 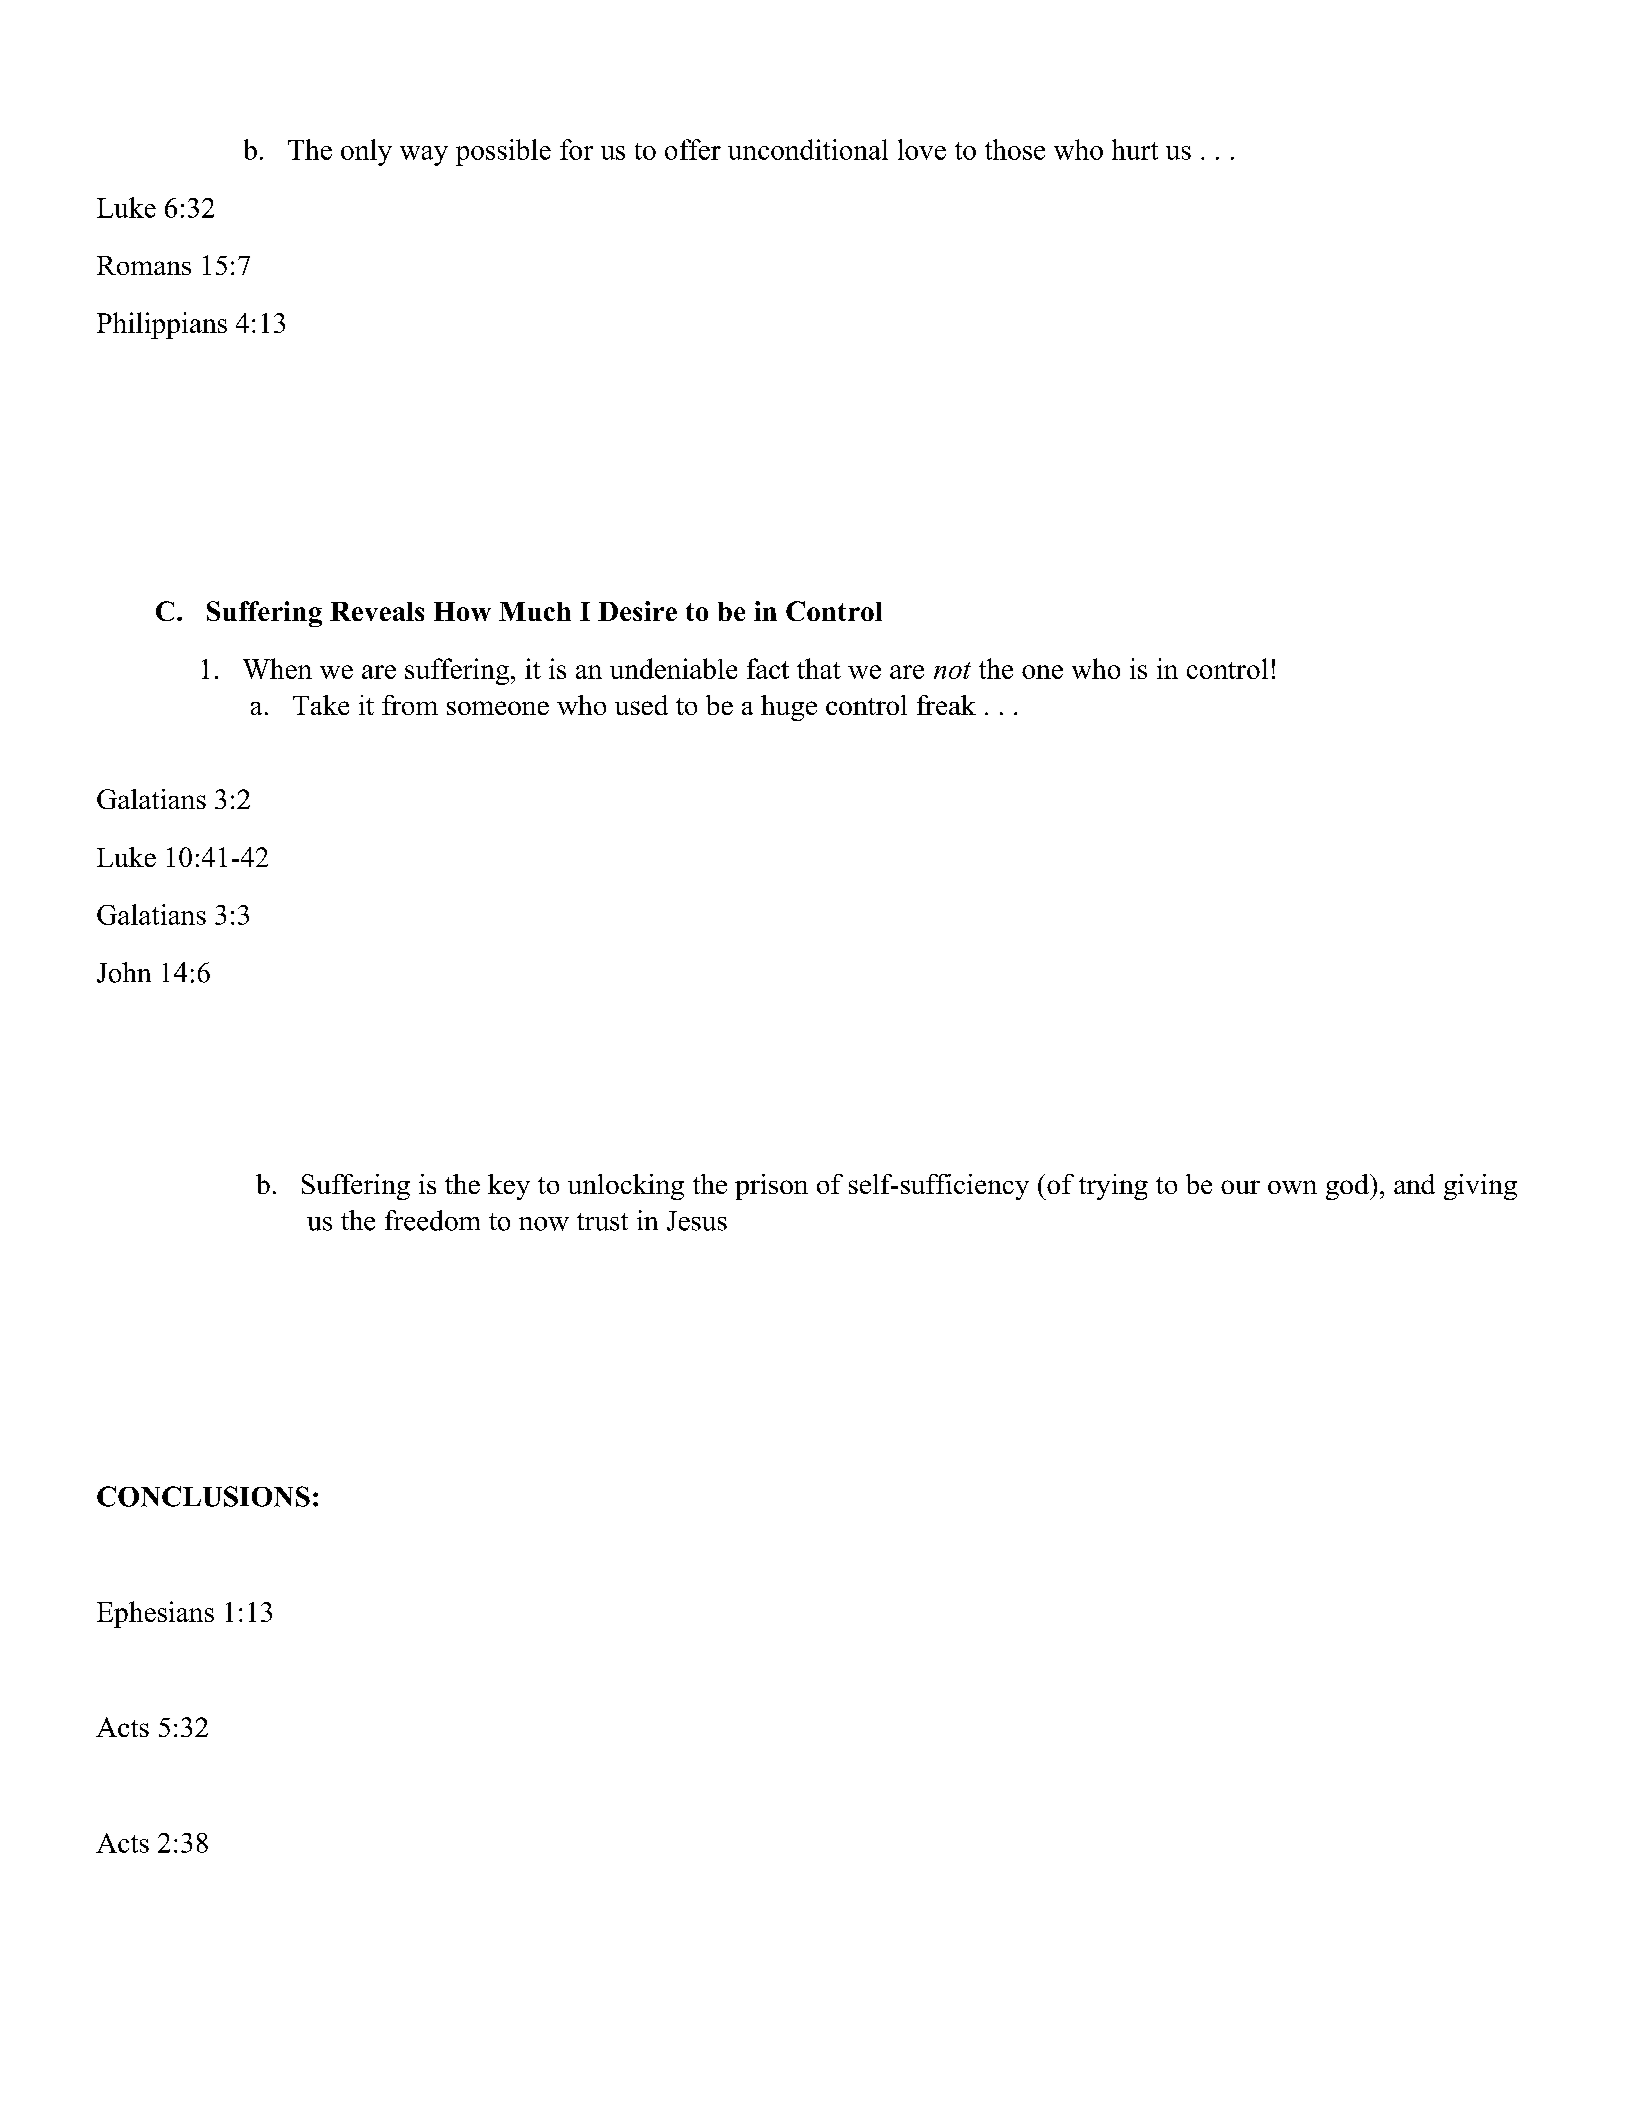 What do you see at coordinates (124, 972) in the page?
I see `John` at bounding box center [124, 972].
